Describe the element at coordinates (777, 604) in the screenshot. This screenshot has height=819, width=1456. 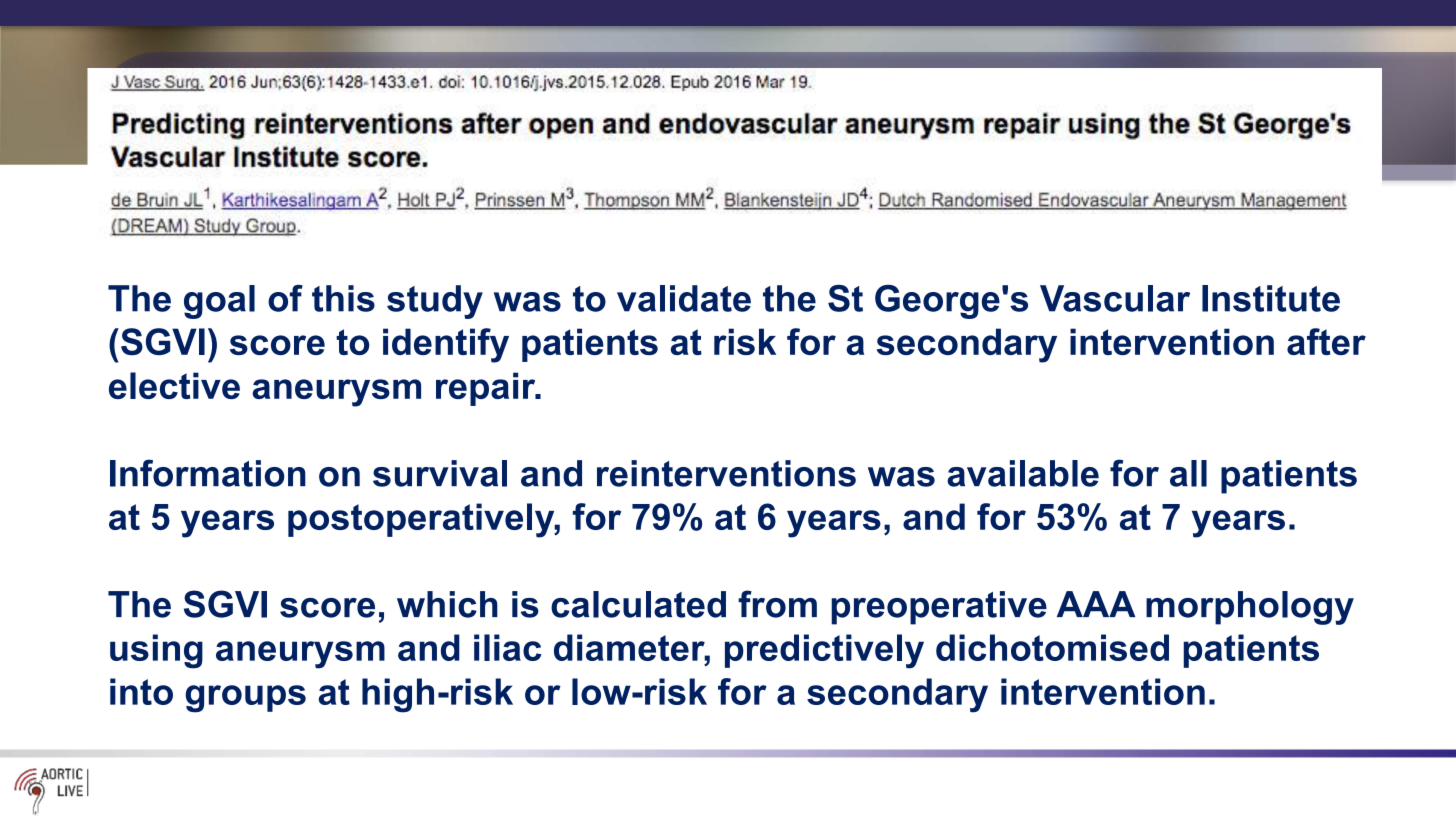
I see `from` at that location.
